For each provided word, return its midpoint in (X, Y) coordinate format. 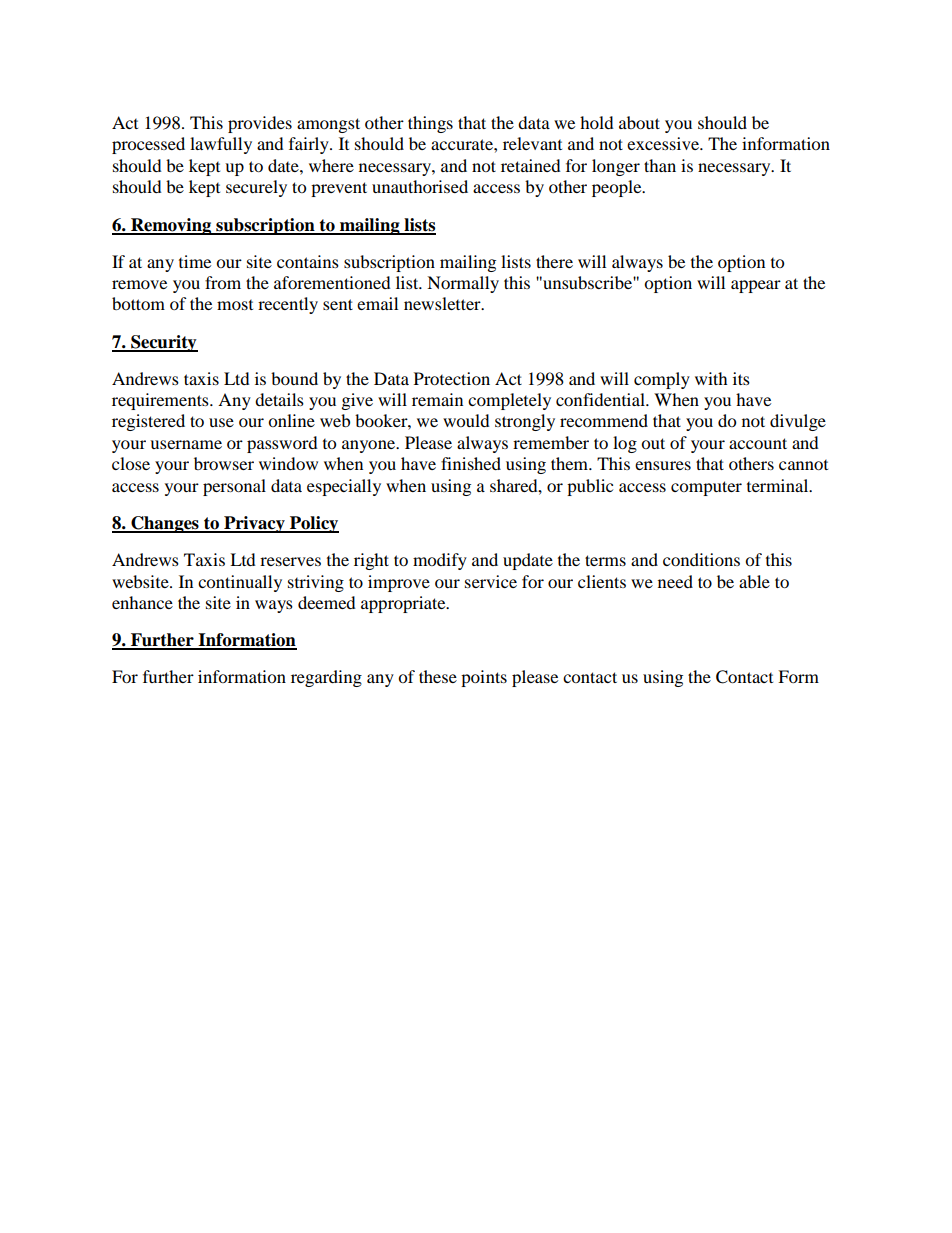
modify (440, 561)
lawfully (221, 145)
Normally (463, 284)
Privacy (254, 524)
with (711, 378)
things (430, 124)
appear (756, 286)
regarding (326, 678)
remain (437, 399)
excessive (664, 143)
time (195, 261)
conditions (701, 559)
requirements (161, 401)
